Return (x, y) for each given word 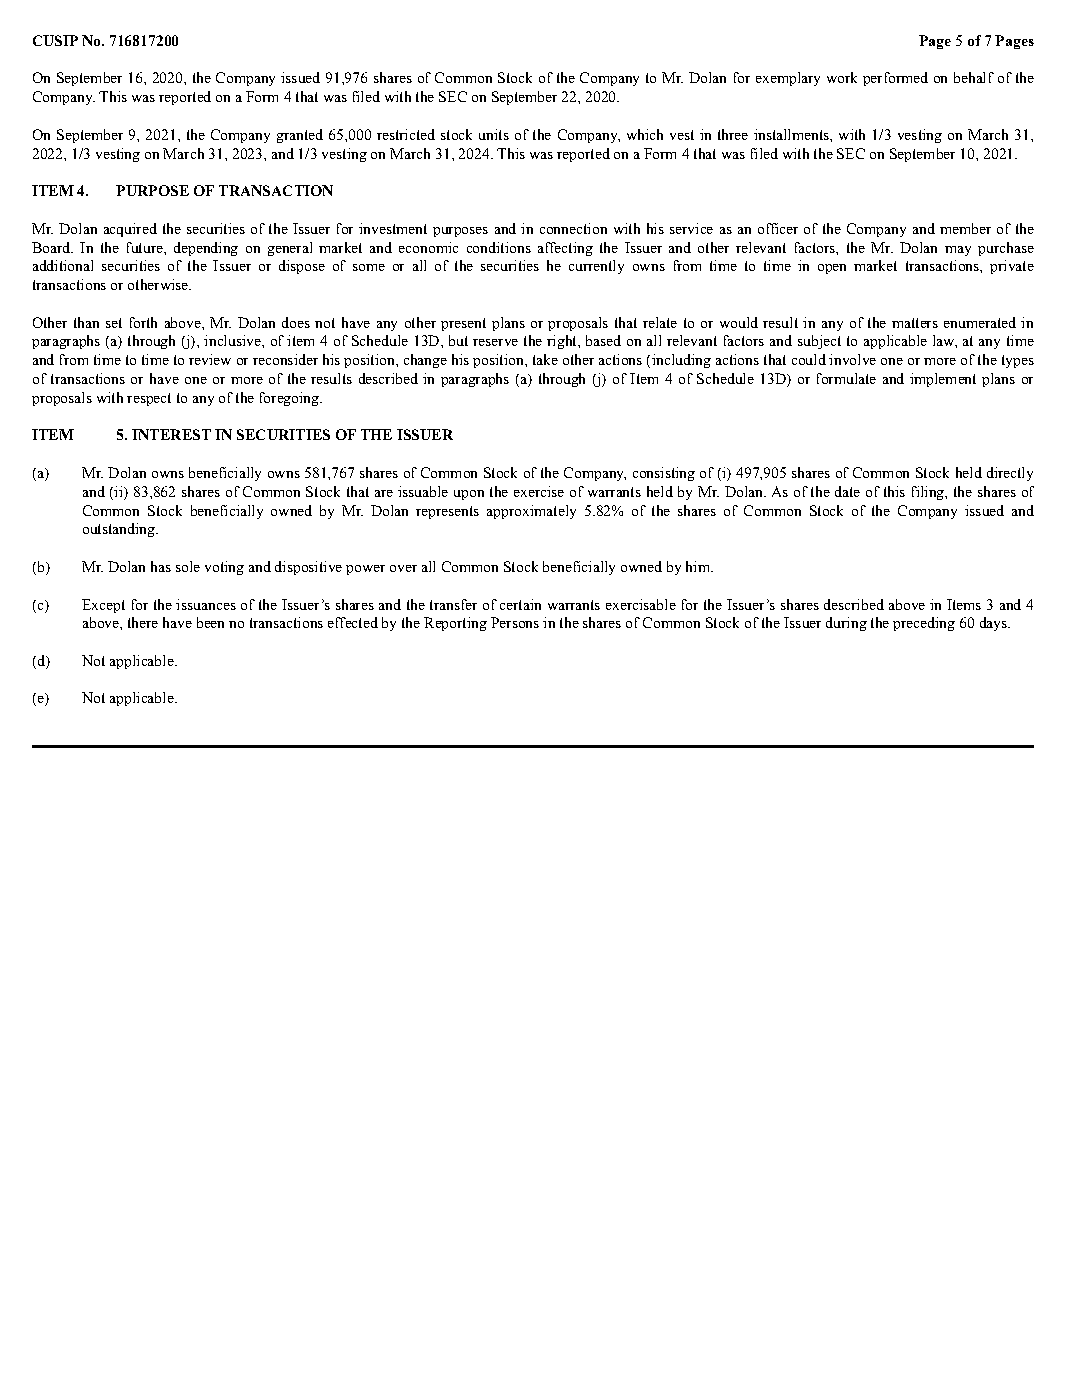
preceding (924, 624)
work (842, 77)
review (210, 359)
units (494, 134)
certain (520, 604)
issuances (206, 604)
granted (300, 136)
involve (852, 359)
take (545, 359)
